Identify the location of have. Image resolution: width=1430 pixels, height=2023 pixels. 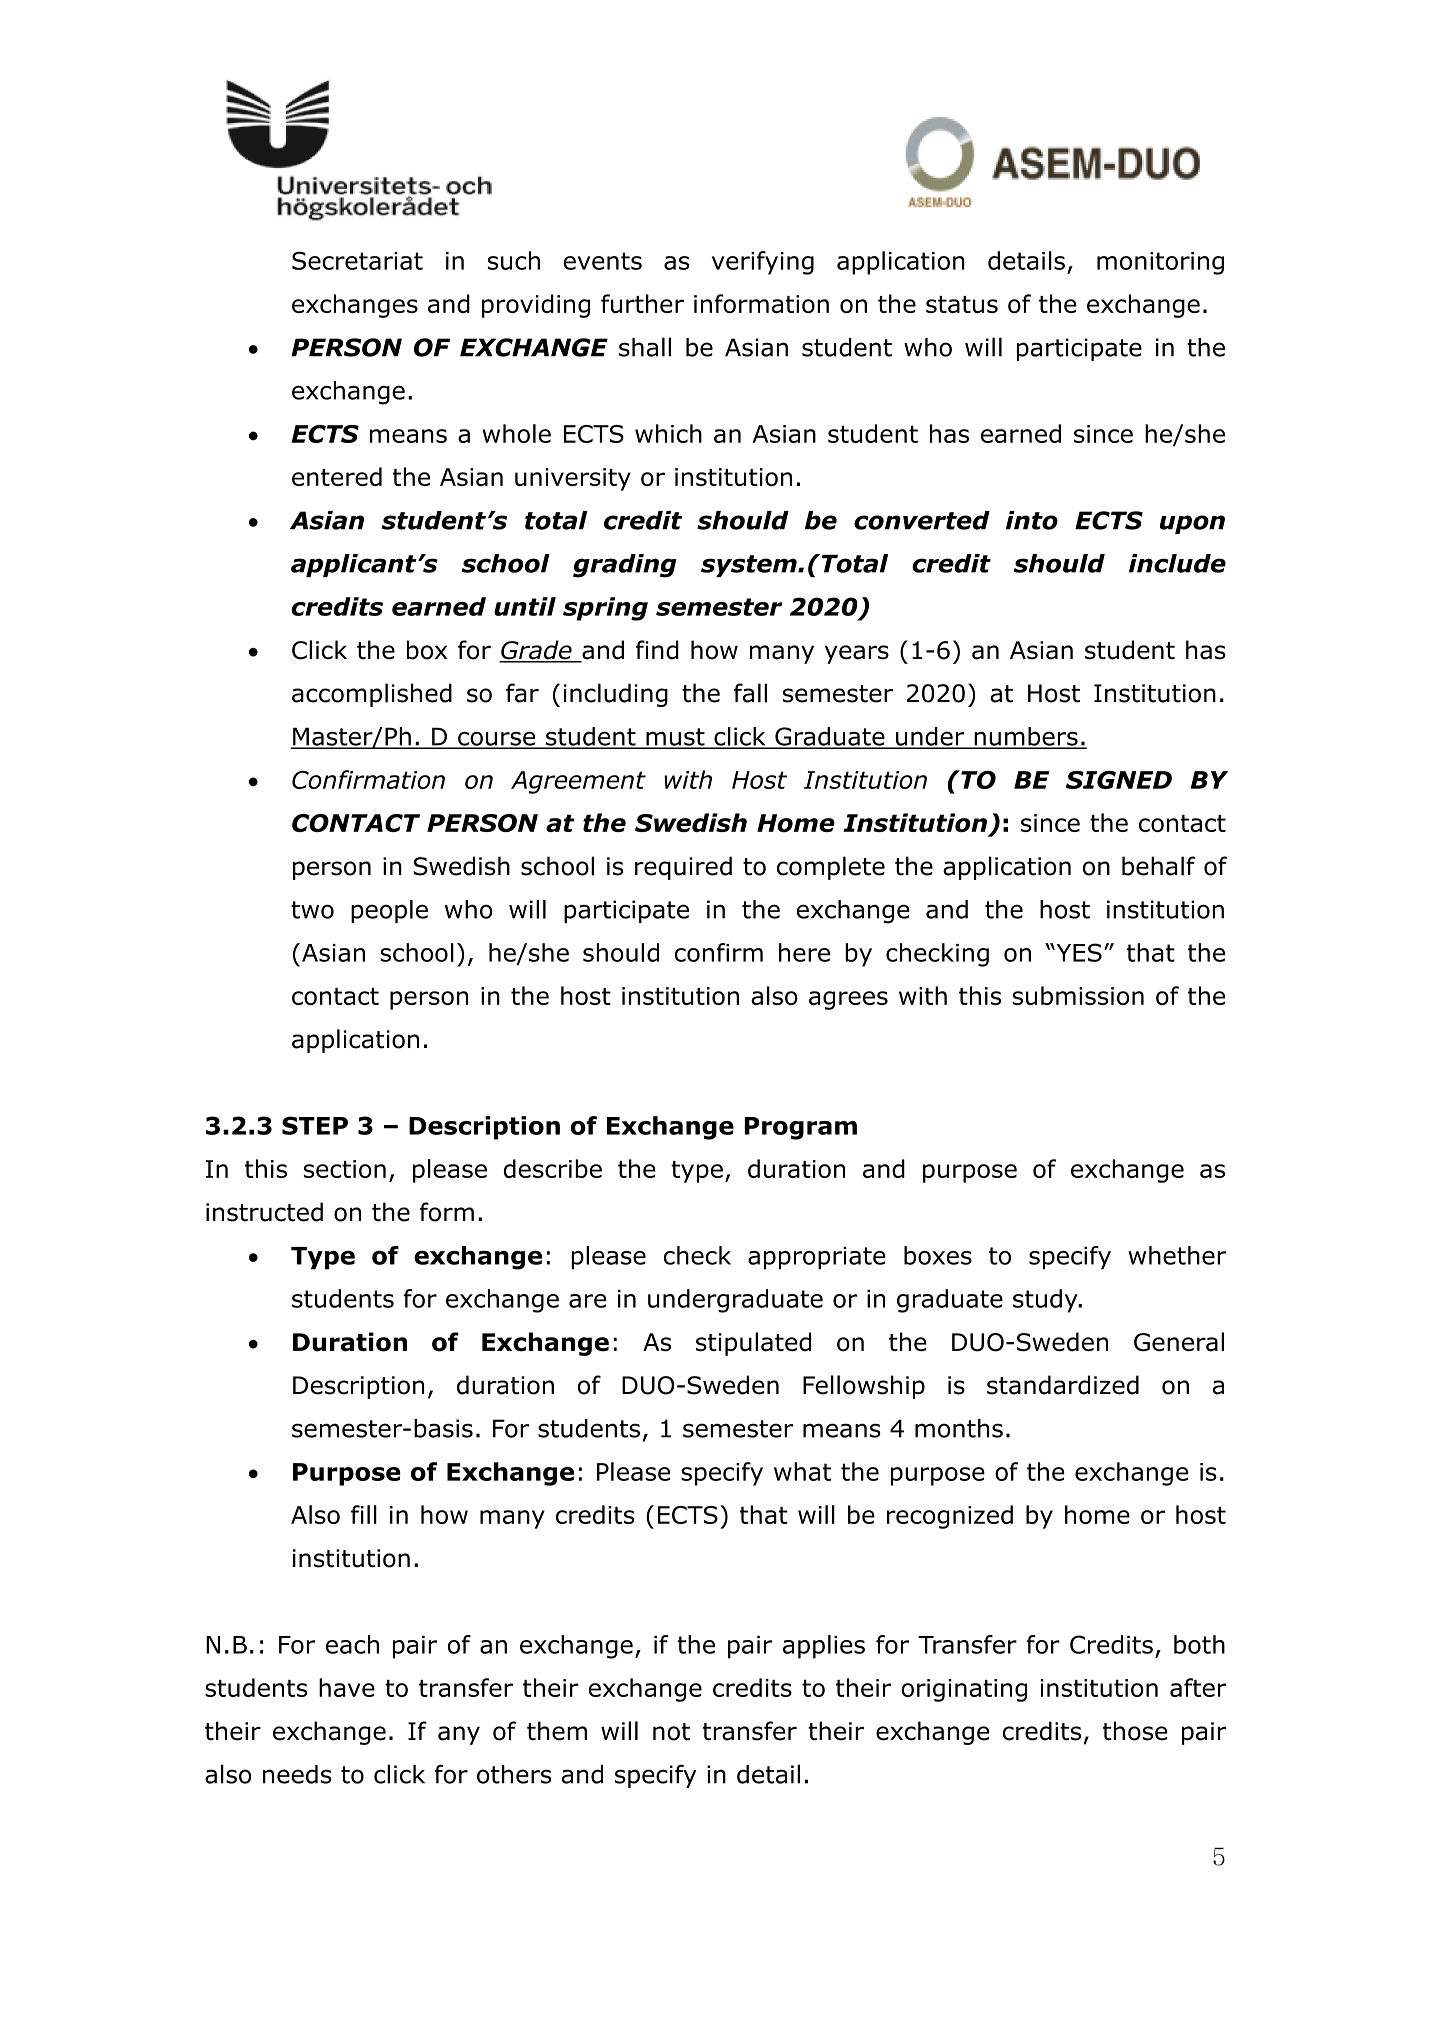
(347, 1687).
